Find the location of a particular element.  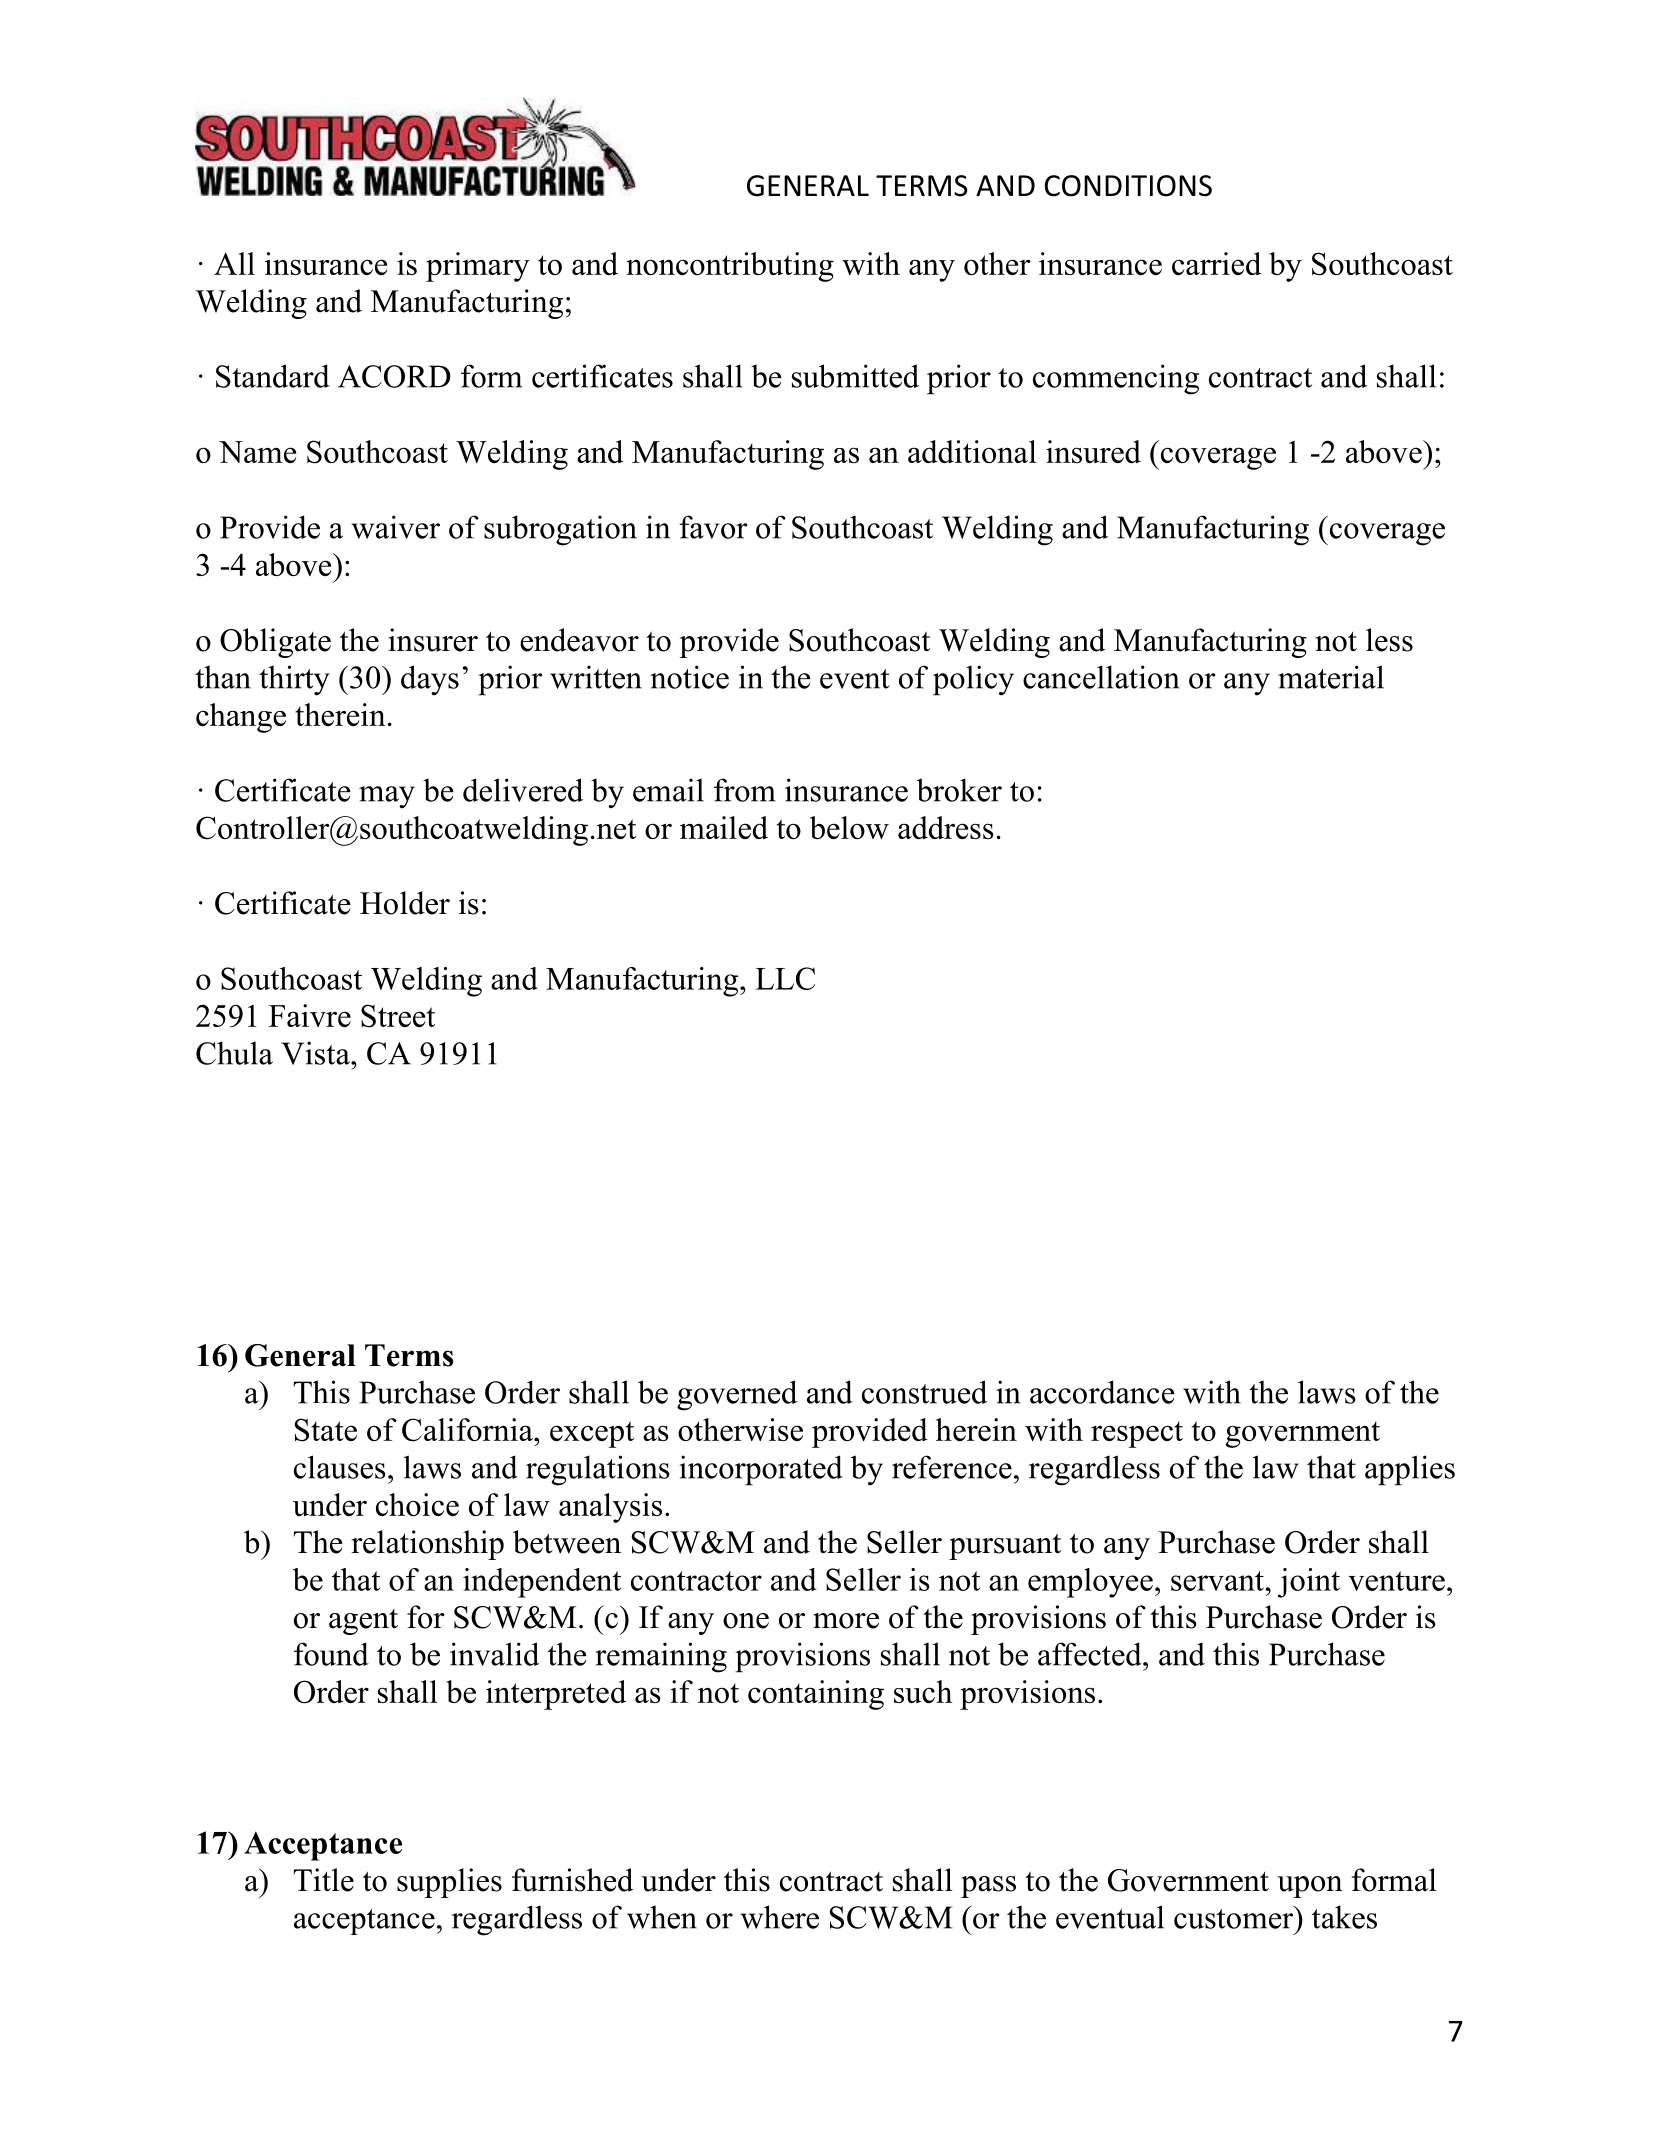

carried is located at coordinates (1216, 263).
